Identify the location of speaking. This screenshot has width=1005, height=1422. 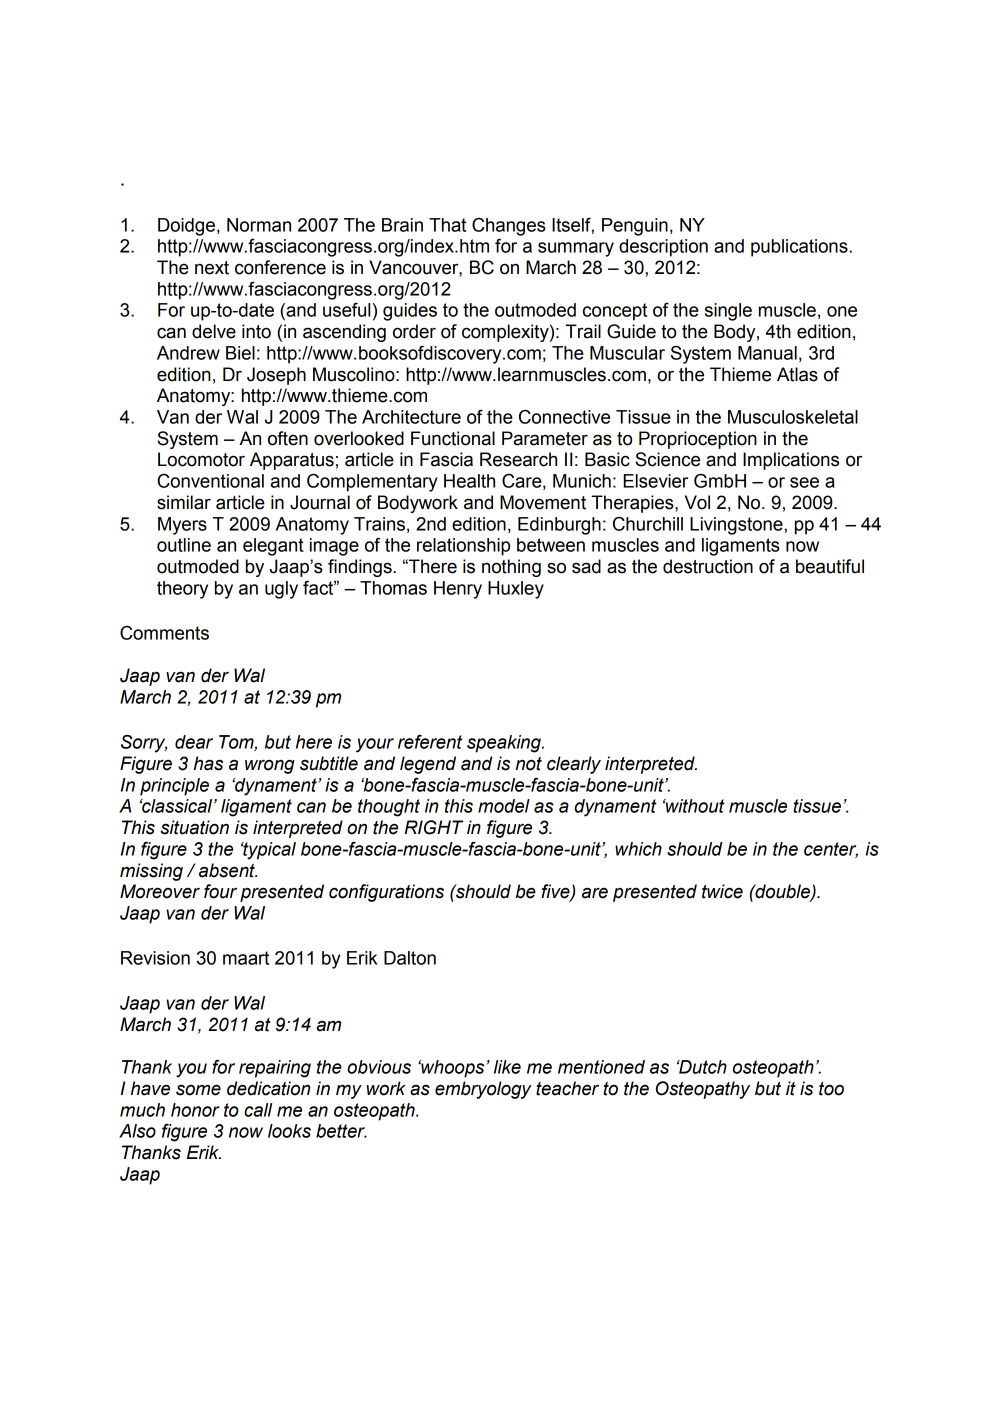
(505, 744).
